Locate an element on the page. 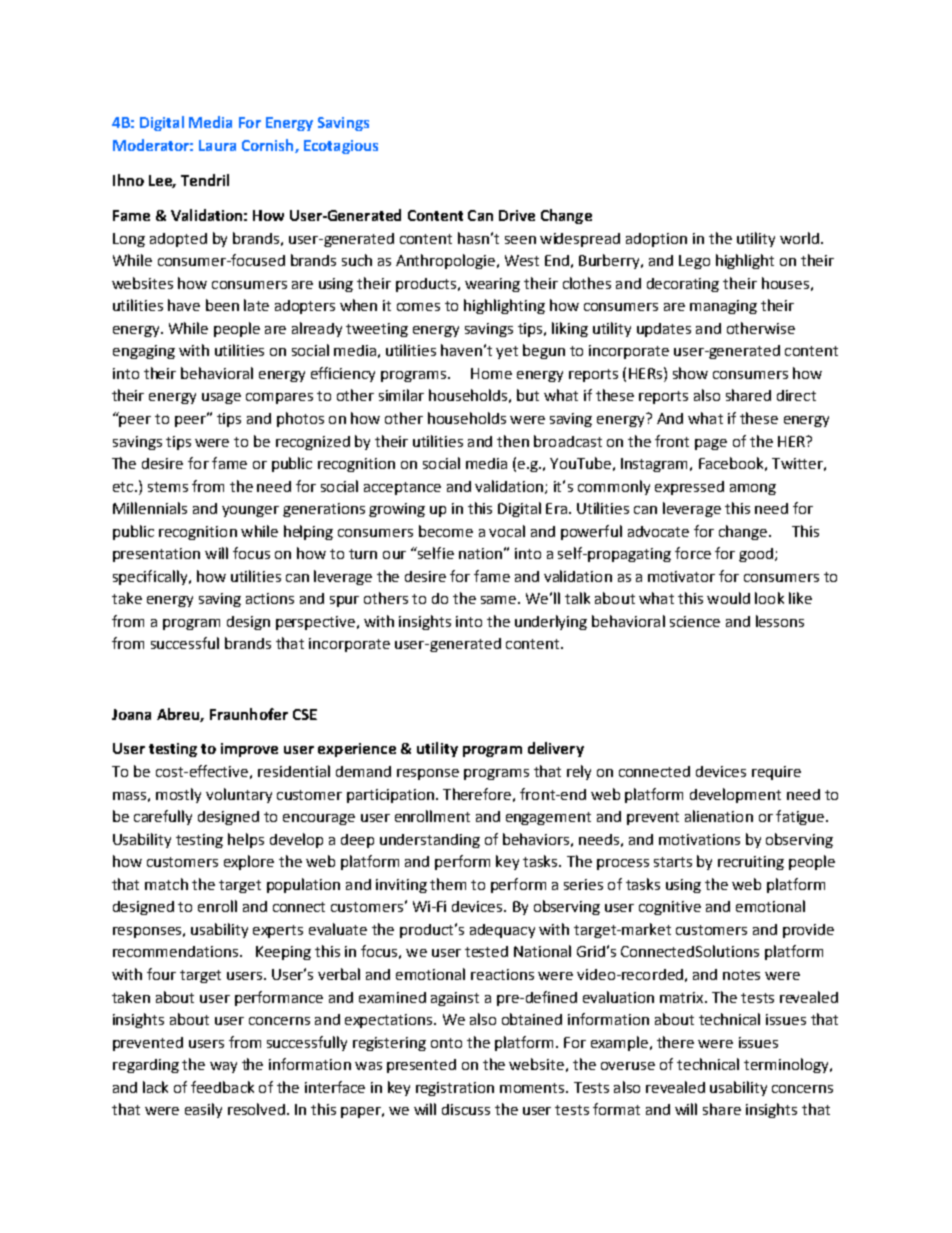 The image size is (952, 1233). Home is located at coordinates (491, 373).
